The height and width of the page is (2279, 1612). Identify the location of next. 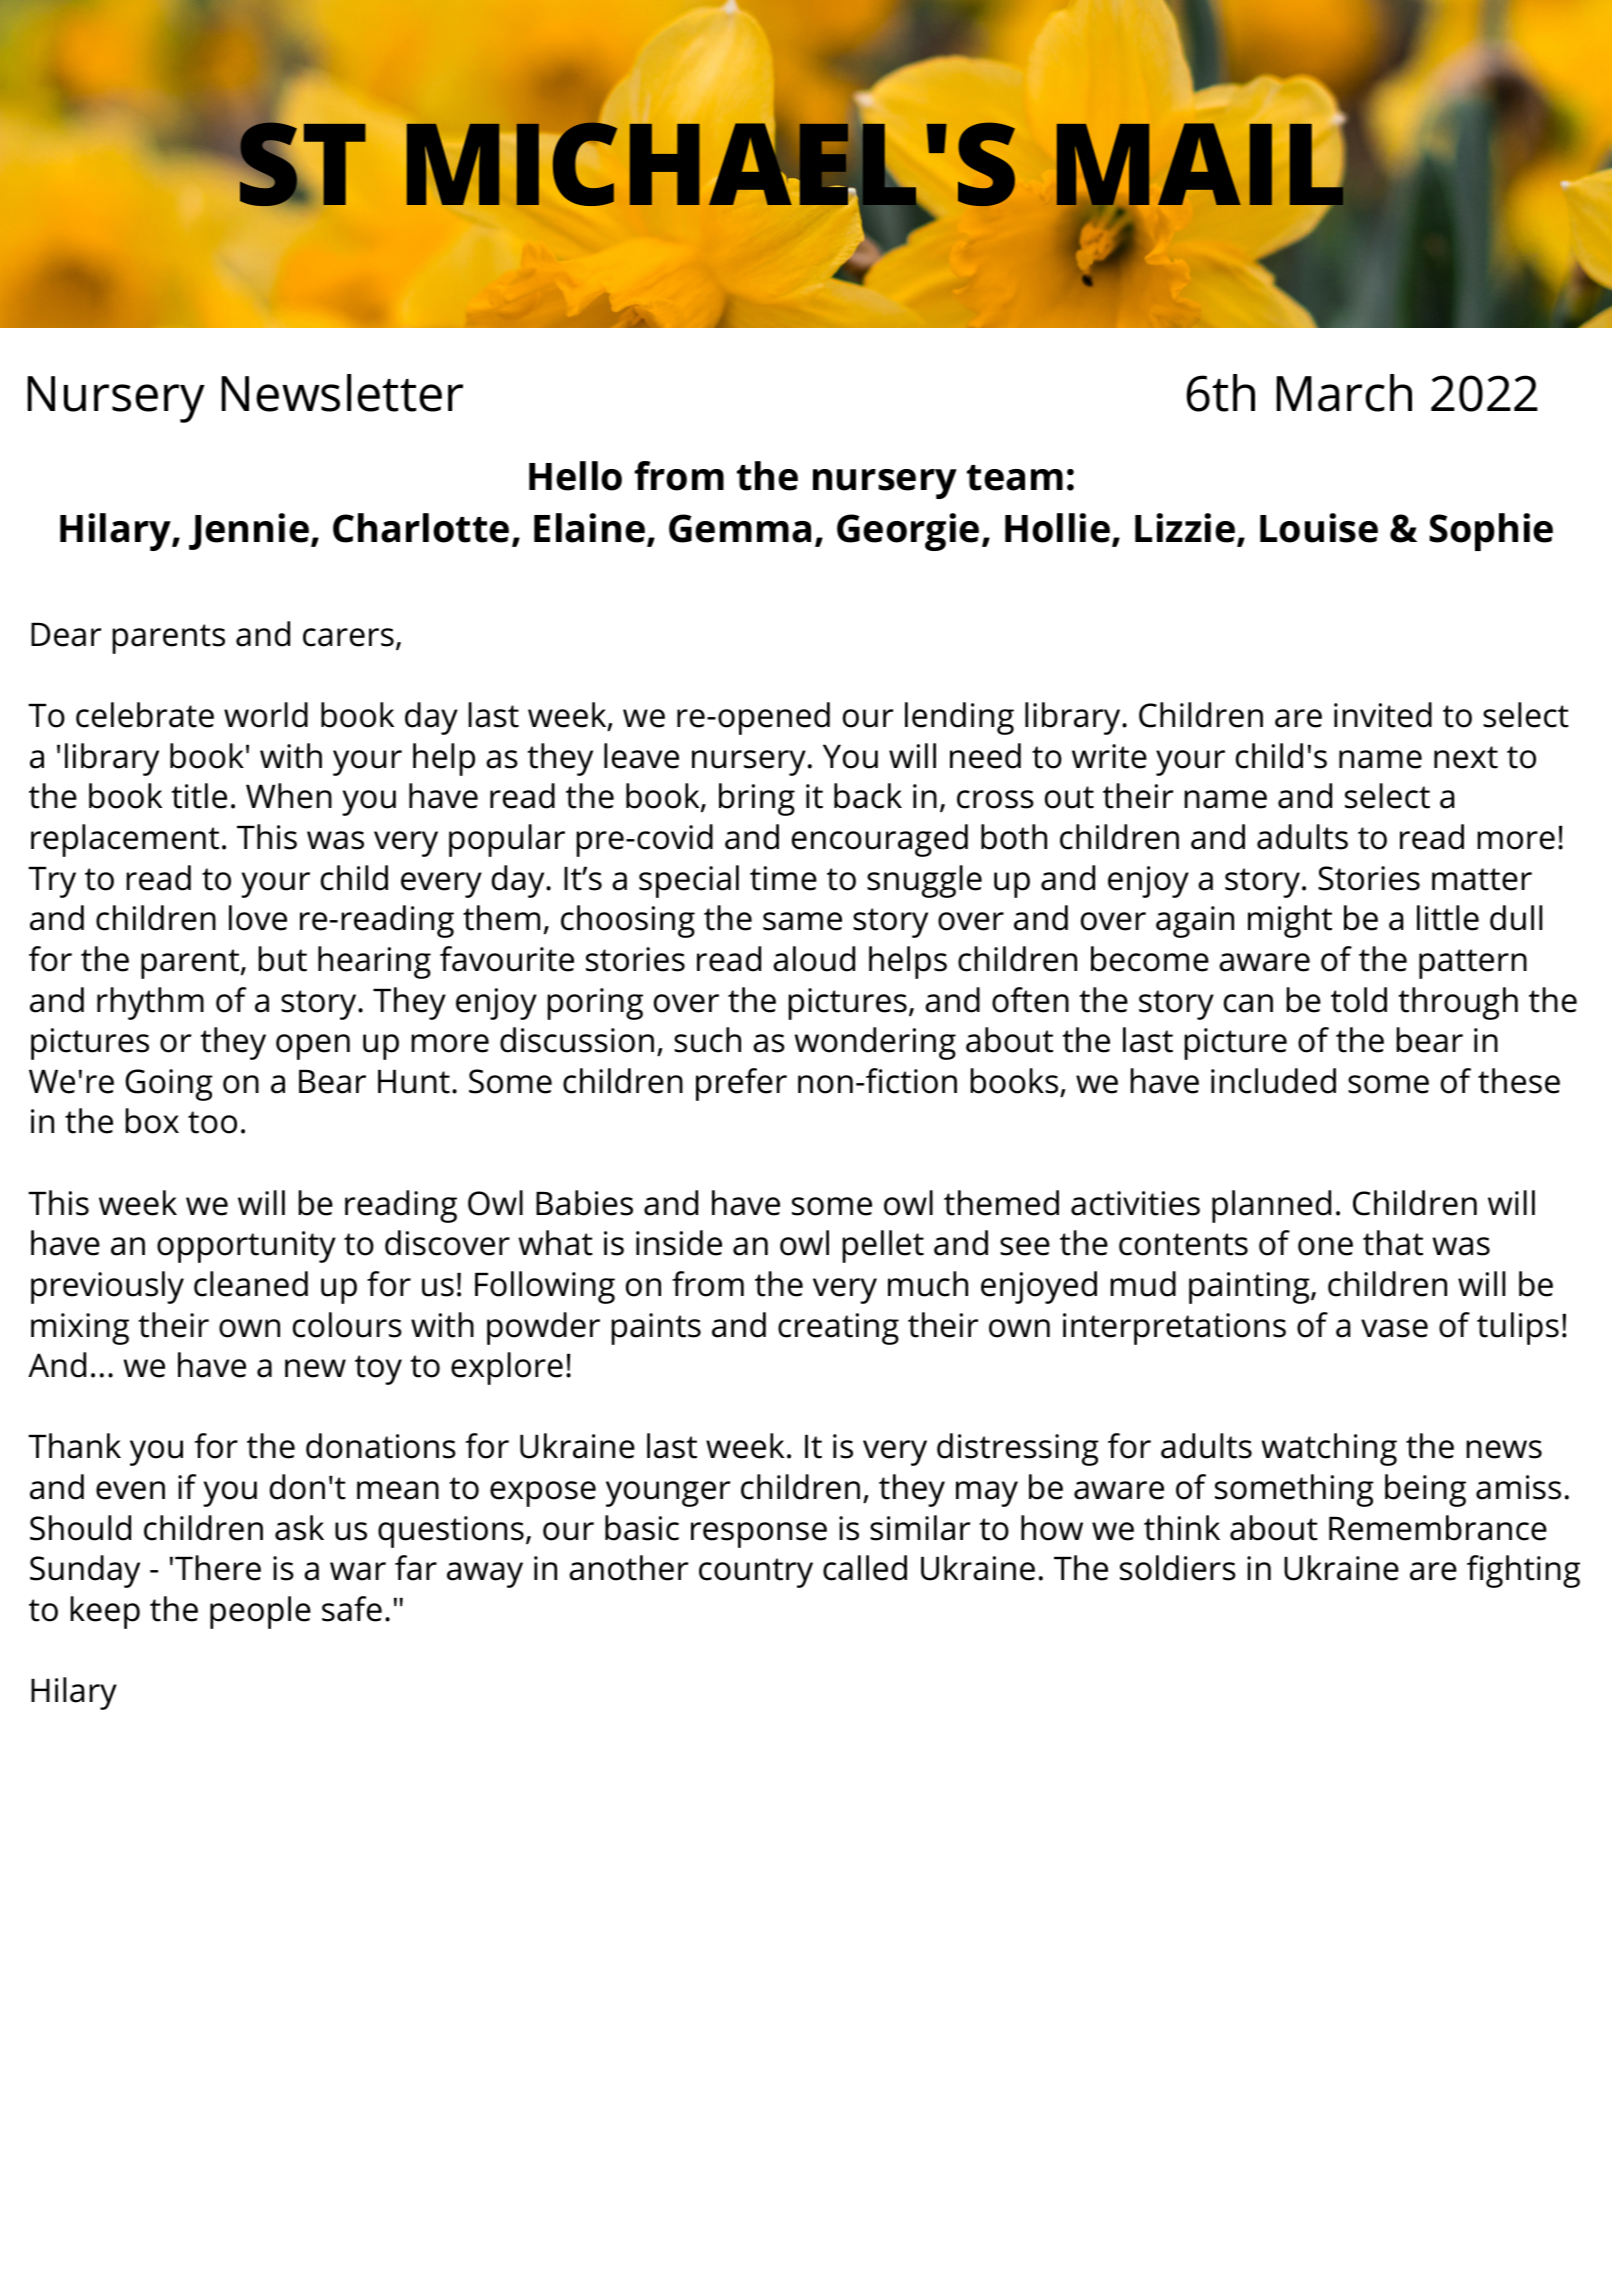
(1466, 757).
